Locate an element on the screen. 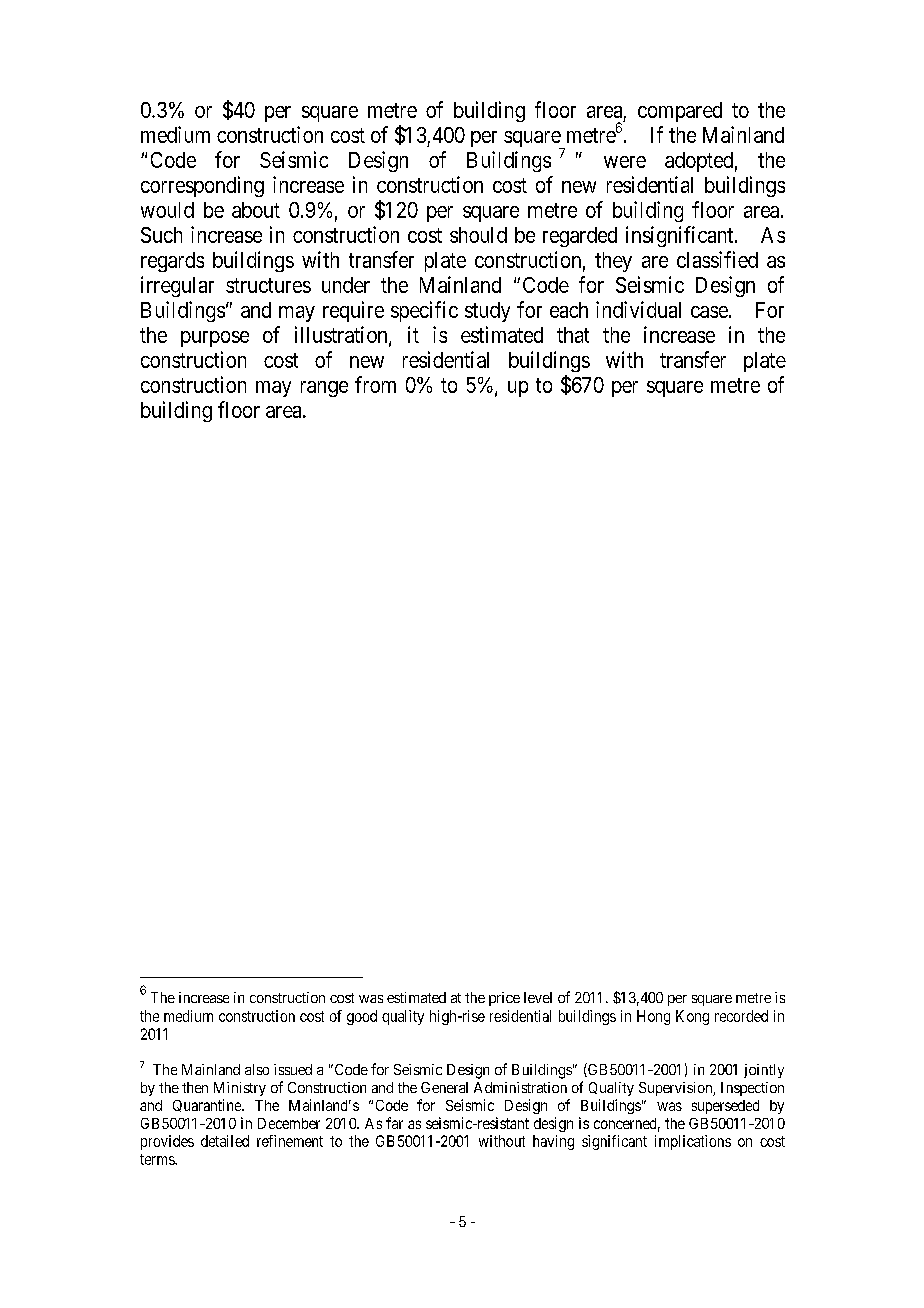 The width and height of the screenshot is (924, 1308). from is located at coordinates (375, 384).
